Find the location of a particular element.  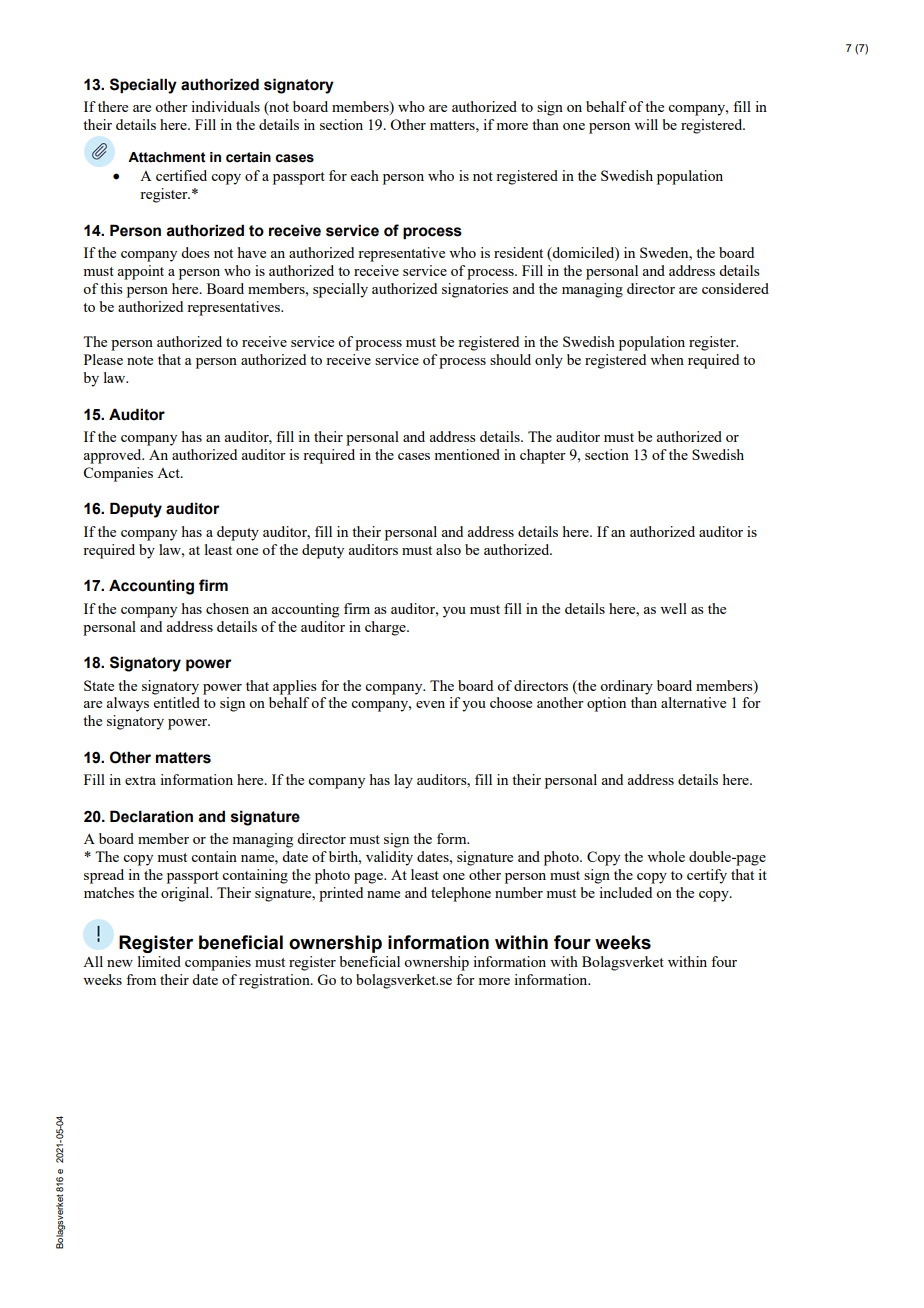

extra is located at coordinates (140, 780).
